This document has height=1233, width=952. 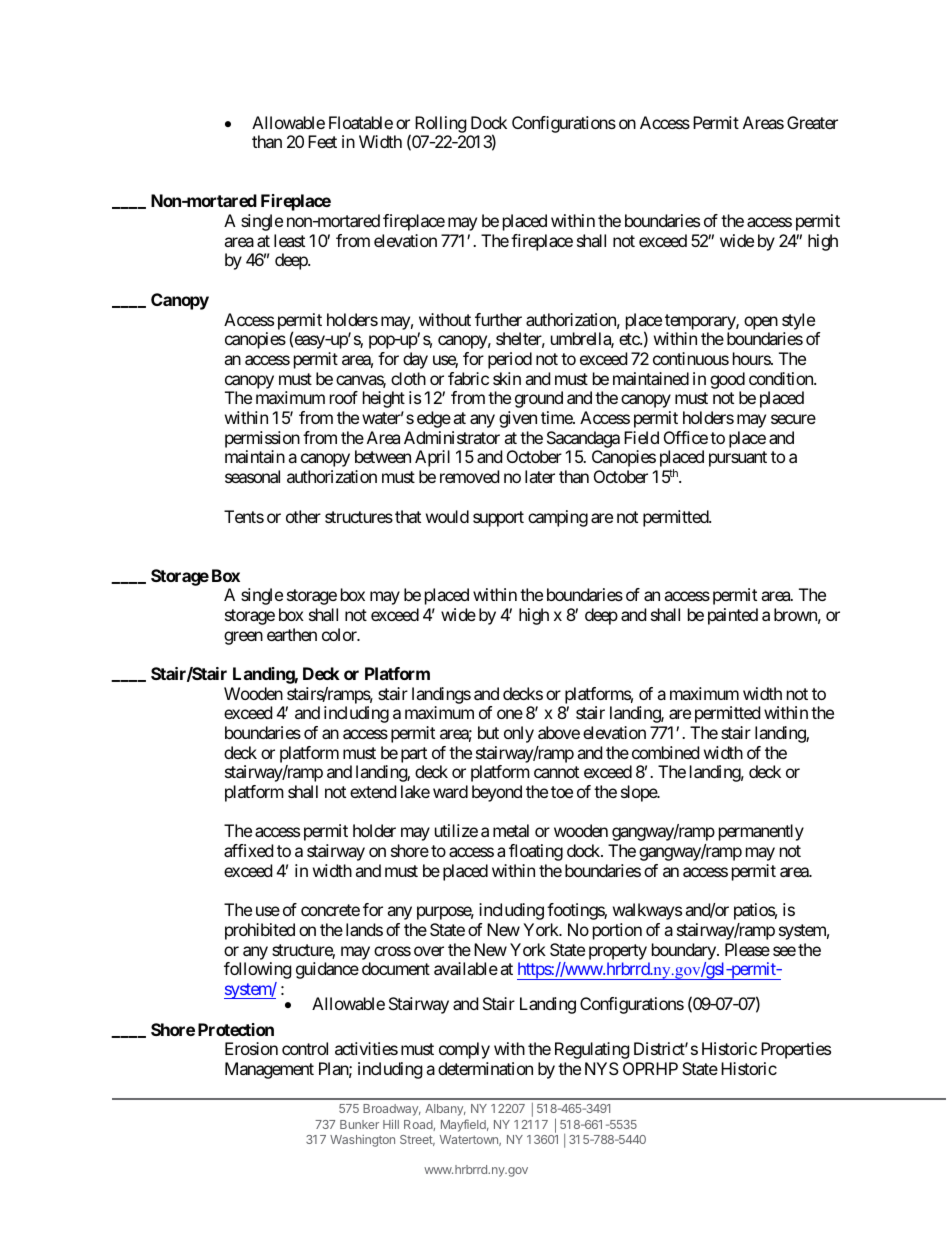 I want to click on determination, so click(x=485, y=1068).
